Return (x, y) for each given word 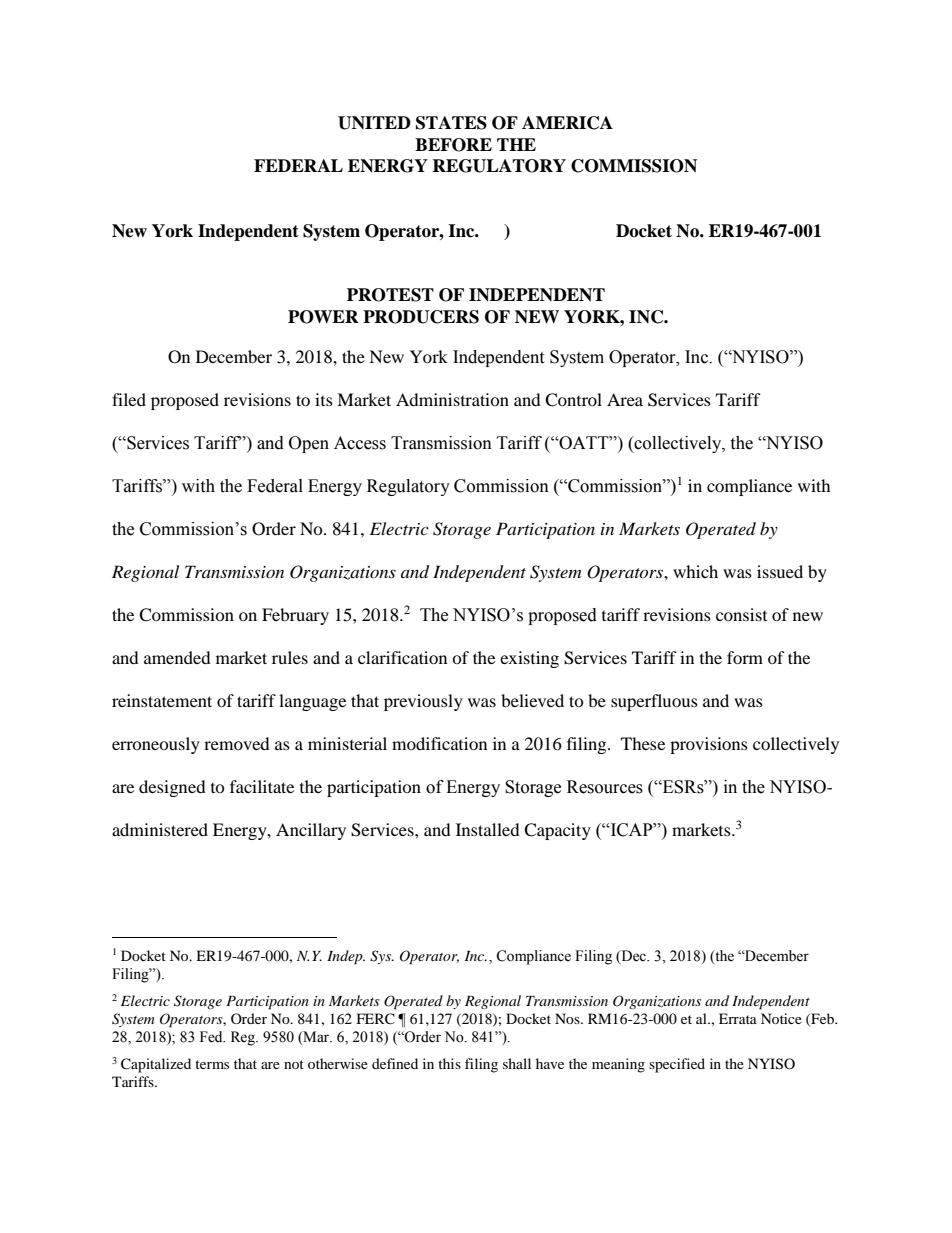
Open (309, 444)
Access (360, 443)
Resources (605, 787)
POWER (323, 317)
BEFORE (453, 145)
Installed (488, 829)
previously (423, 702)
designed (172, 788)
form (745, 657)
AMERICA (567, 123)
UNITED (374, 123)
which (695, 571)
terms (212, 1064)
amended (177, 657)
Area (625, 399)
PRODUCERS (421, 317)
